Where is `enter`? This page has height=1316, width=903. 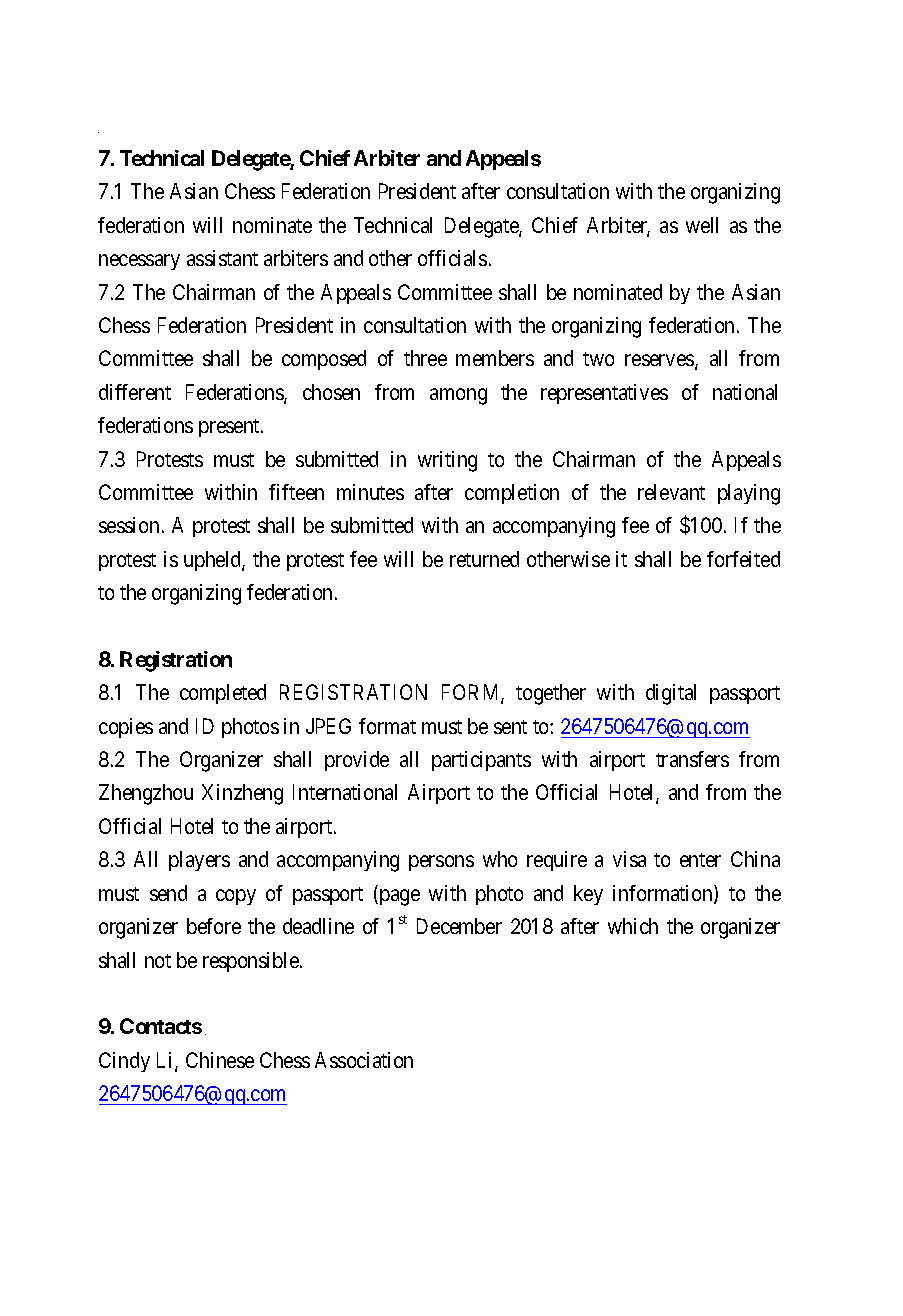
enter is located at coordinates (700, 860).
